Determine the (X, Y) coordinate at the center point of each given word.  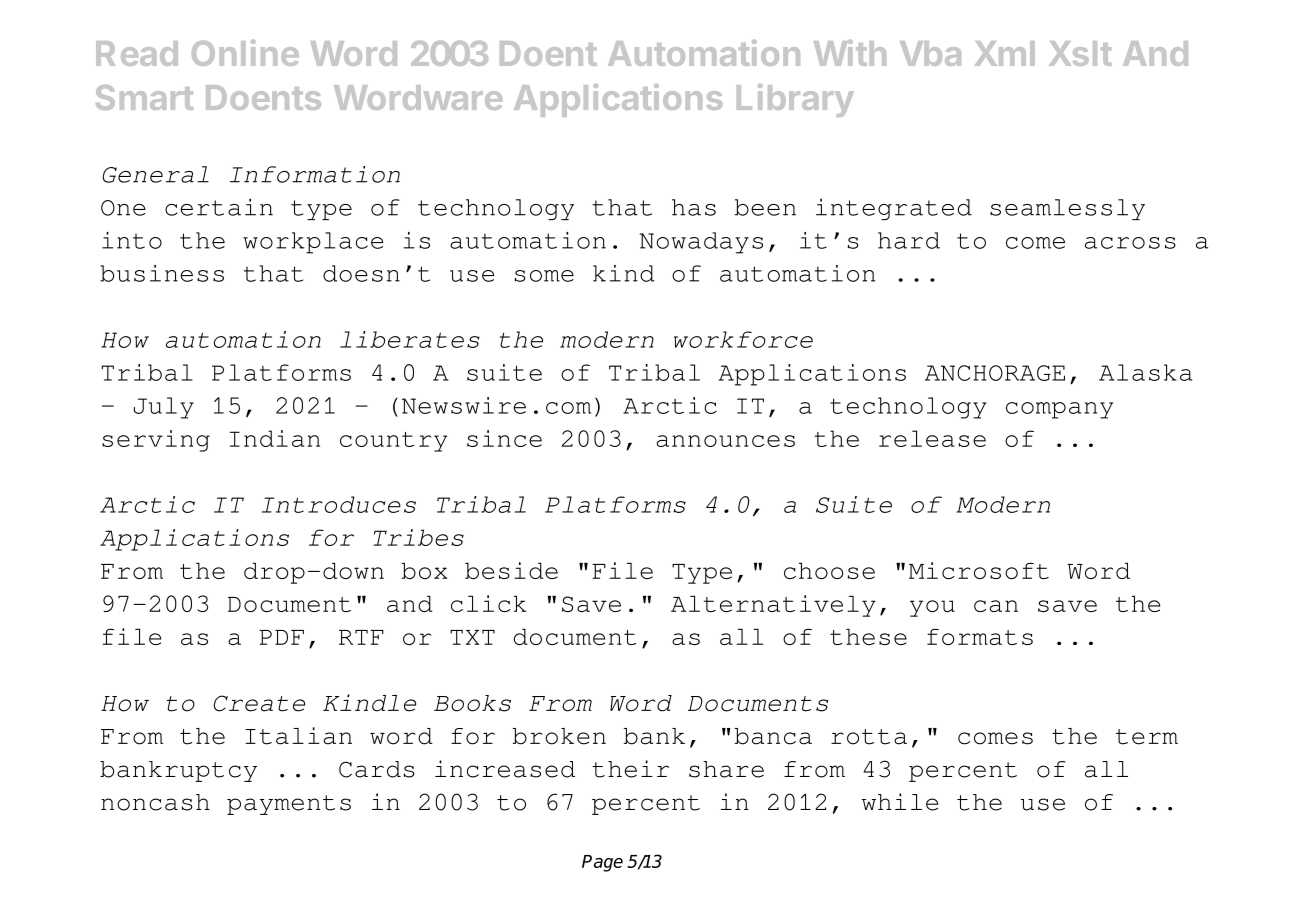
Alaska (1145, 372)
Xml (1005, 53)
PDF (281, 637)
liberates (410, 339)
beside (511, 570)
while (900, 802)
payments (289, 805)
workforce (743, 339)
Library (795, 100)
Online (245, 53)
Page (602, 863)
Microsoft (979, 570)
